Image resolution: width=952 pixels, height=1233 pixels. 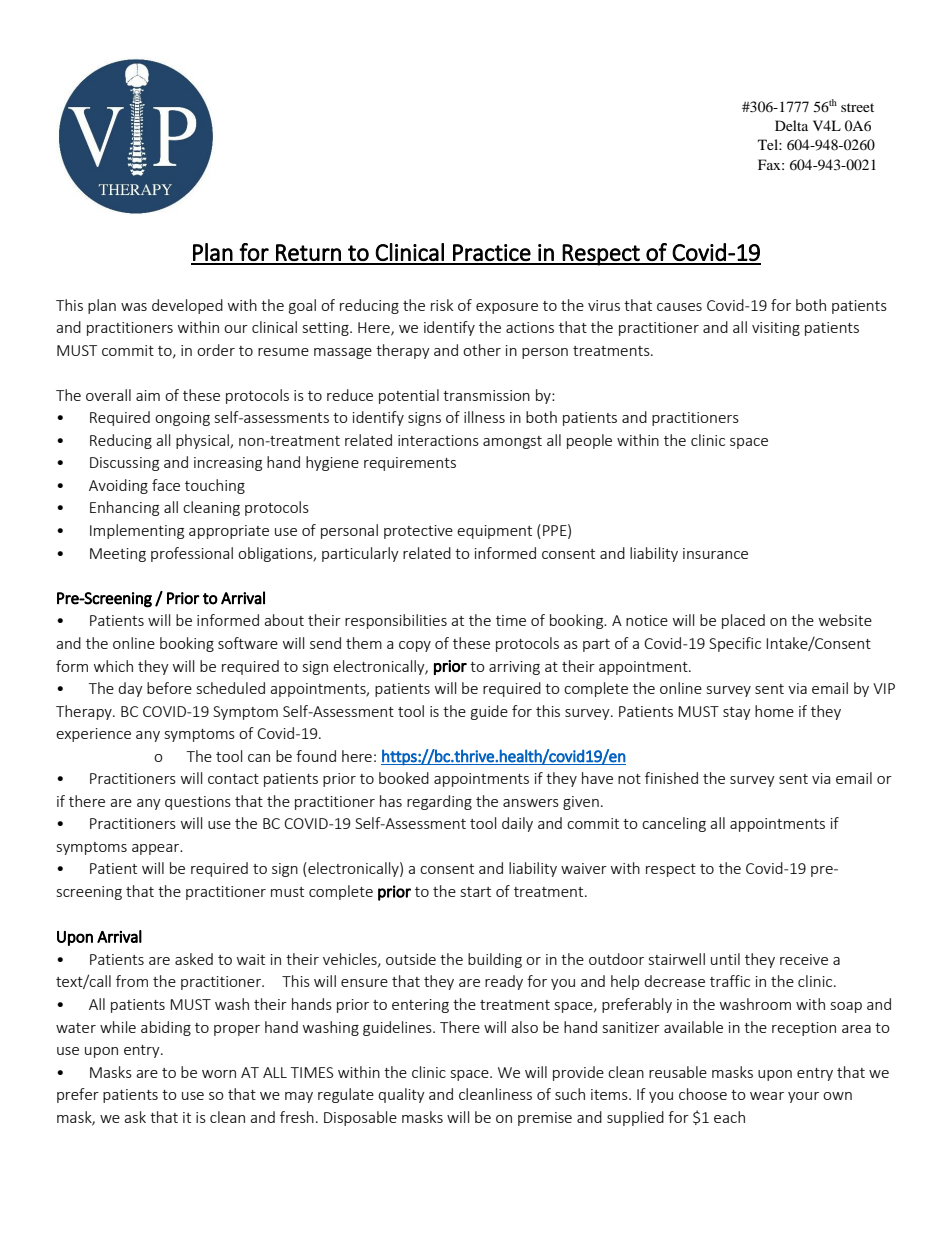 What do you see at coordinates (219, 1074) in the screenshot?
I see `worn` at bounding box center [219, 1074].
